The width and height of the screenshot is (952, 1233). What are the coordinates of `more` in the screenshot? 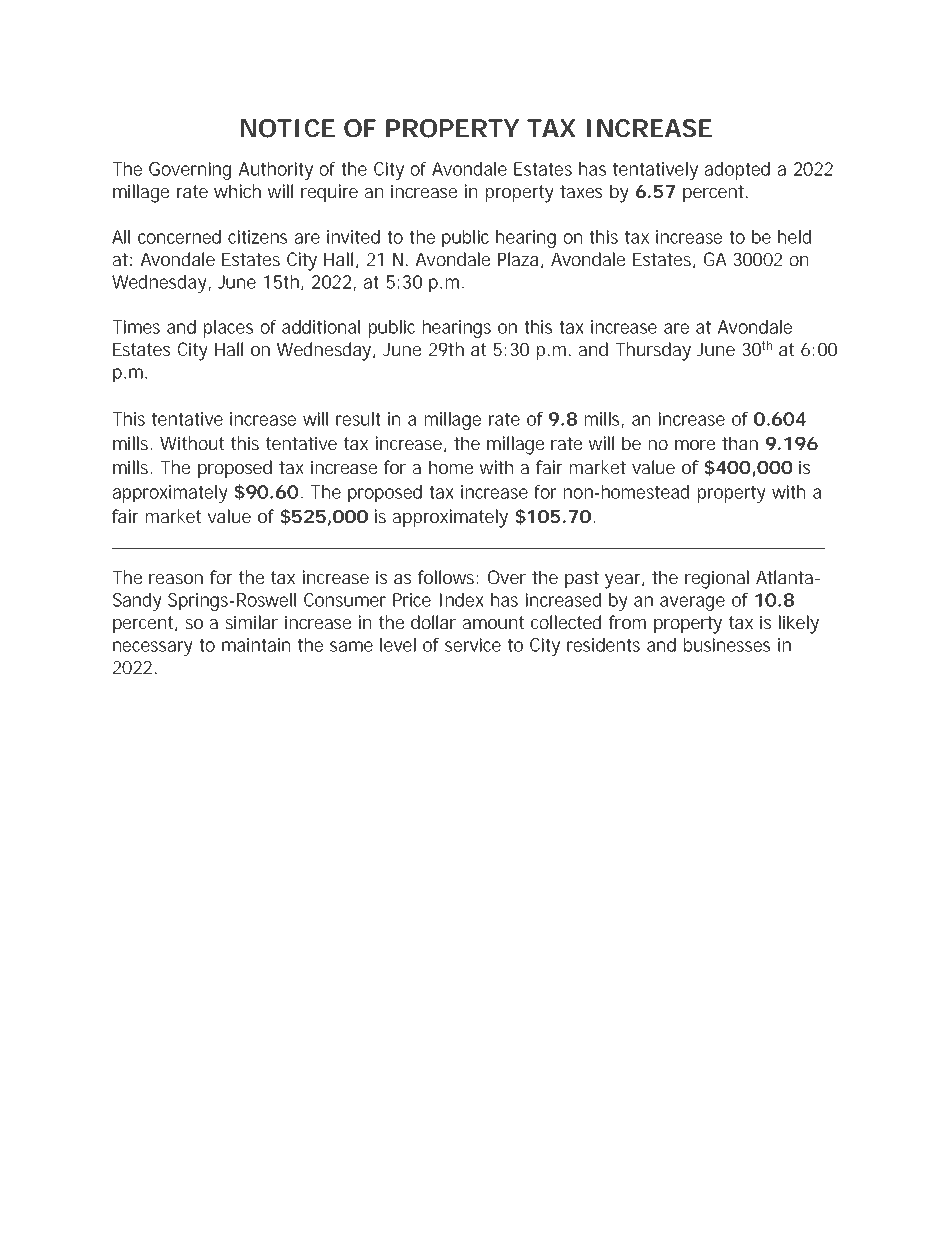 It's located at (695, 445).
